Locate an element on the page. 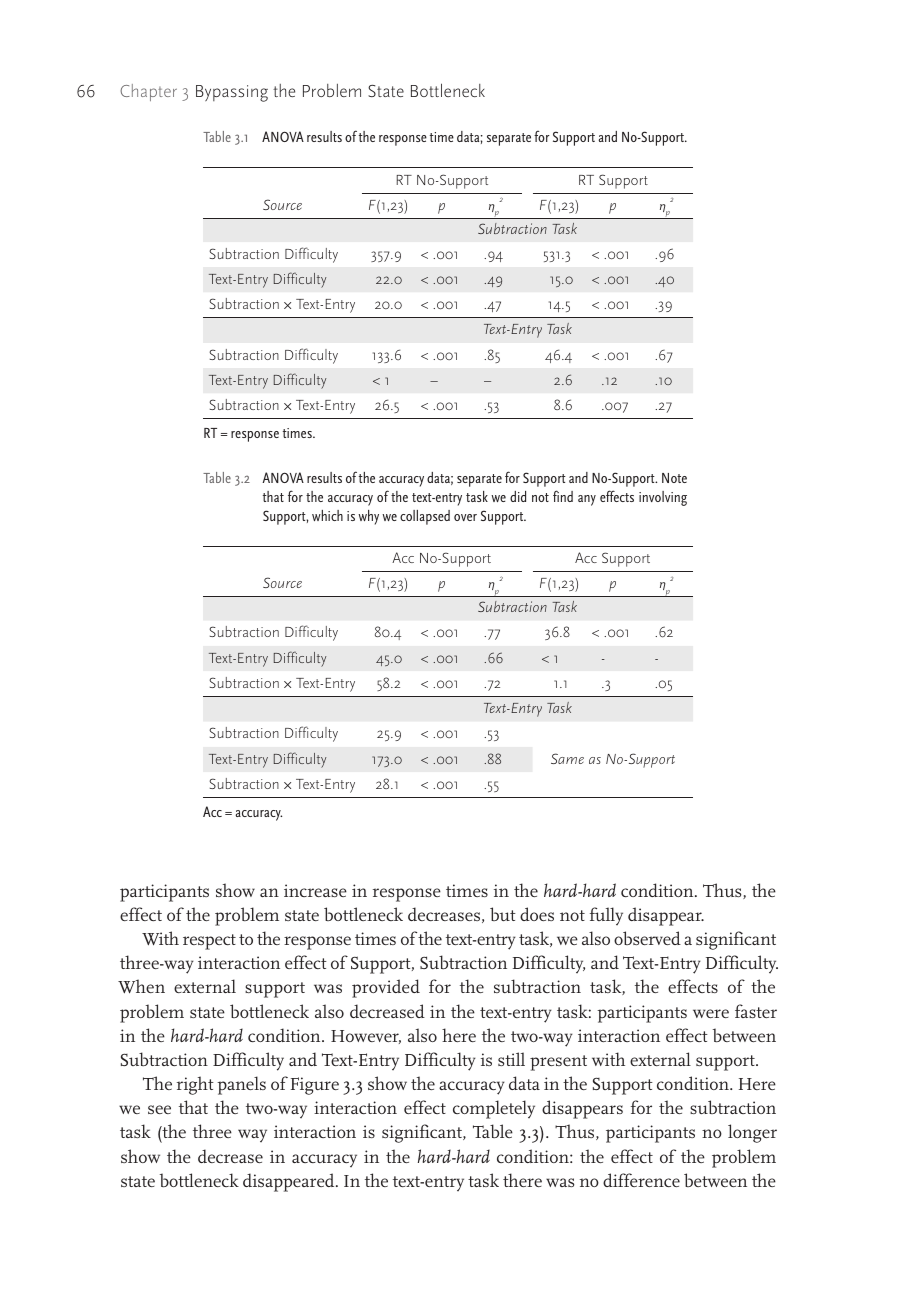 Image resolution: width=924 pixels, height=1305 pixels. see is located at coordinates (159, 1109).
